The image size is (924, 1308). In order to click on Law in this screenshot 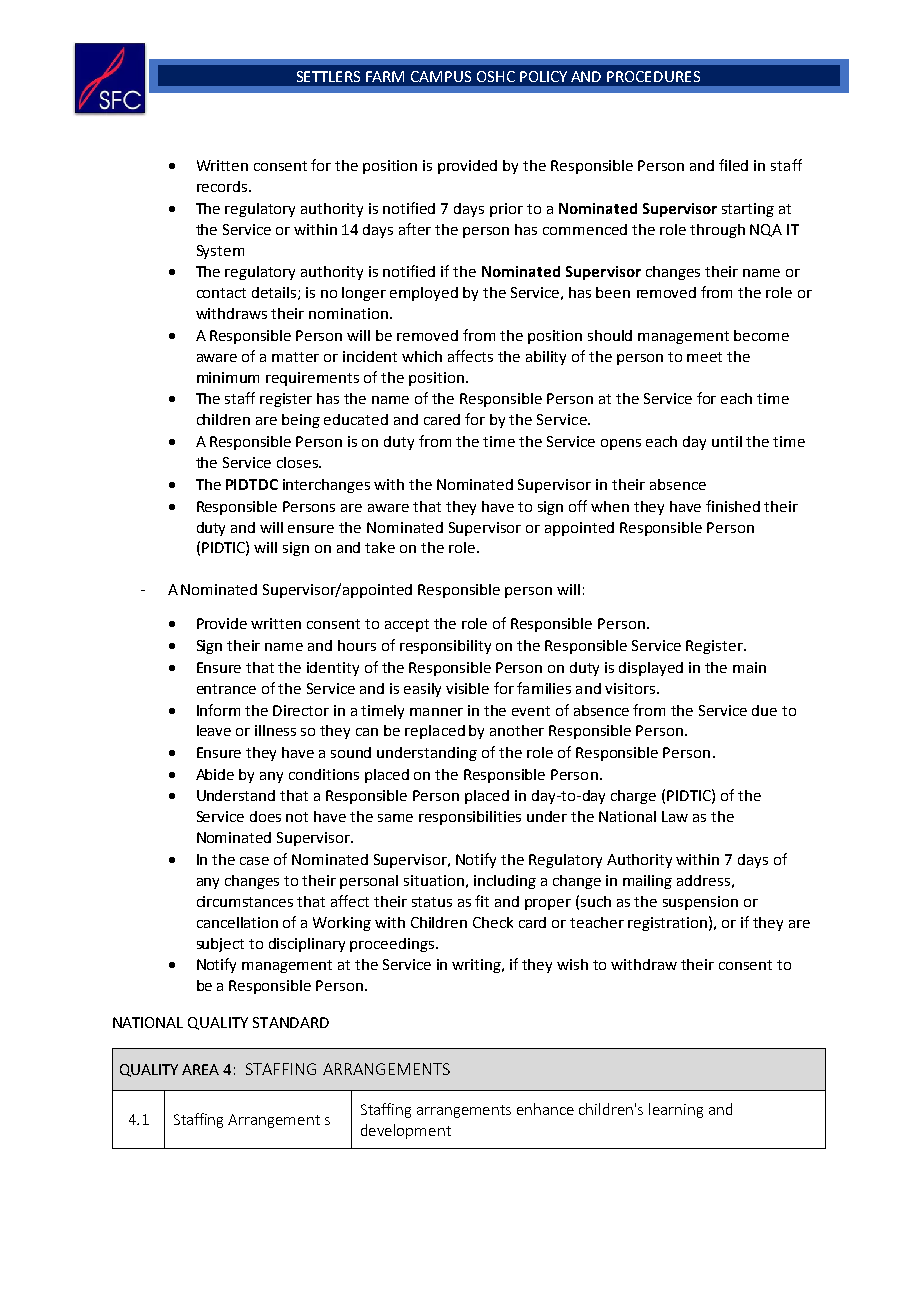, I will do `click(675, 816)`.
